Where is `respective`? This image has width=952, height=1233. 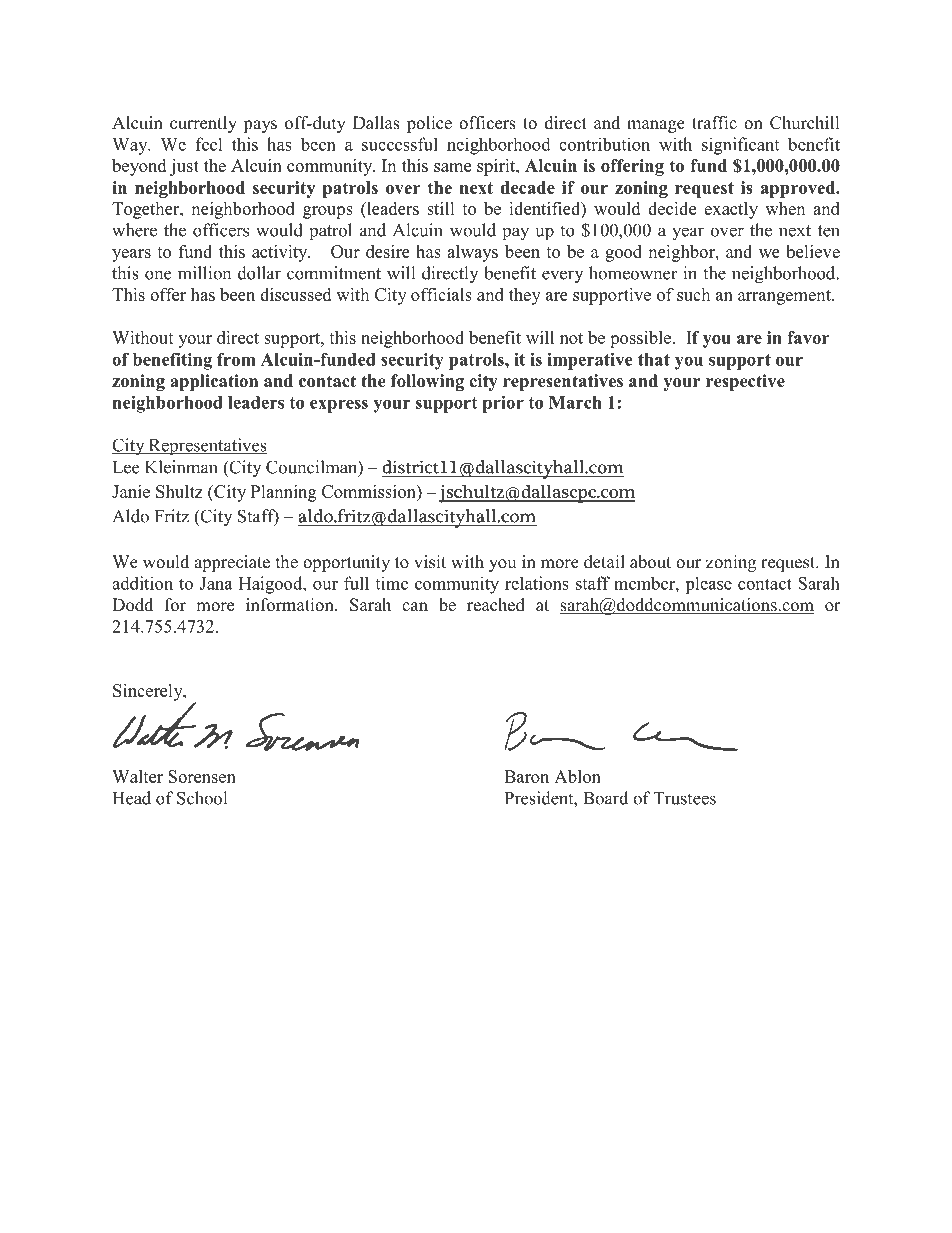
respective is located at coordinates (745, 382).
